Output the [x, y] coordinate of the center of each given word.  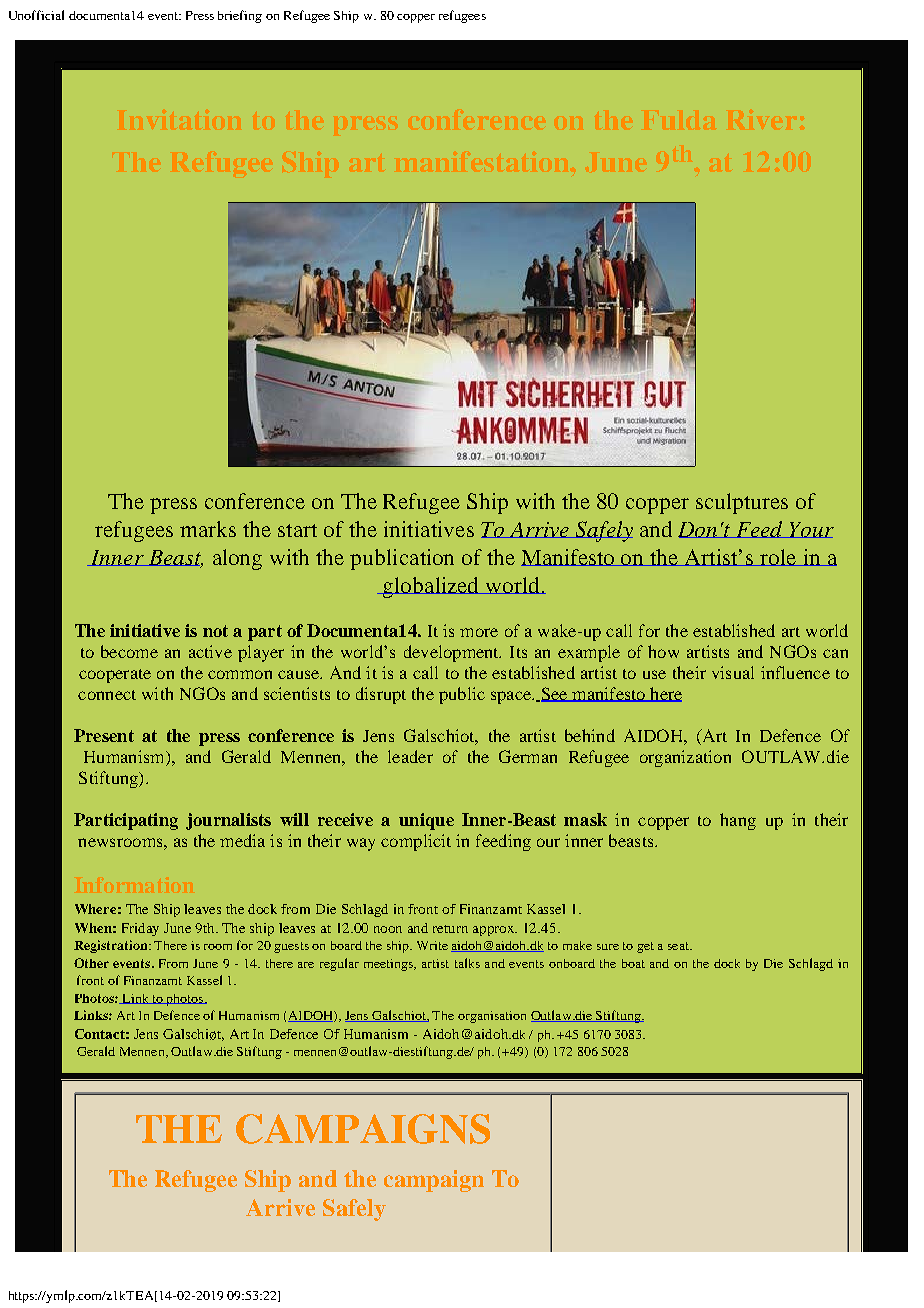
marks [208, 529]
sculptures [742, 503]
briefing [240, 16]
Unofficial [36, 15]
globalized [431, 587]
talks [467, 963]
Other [91, 963]
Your [811, 530]
